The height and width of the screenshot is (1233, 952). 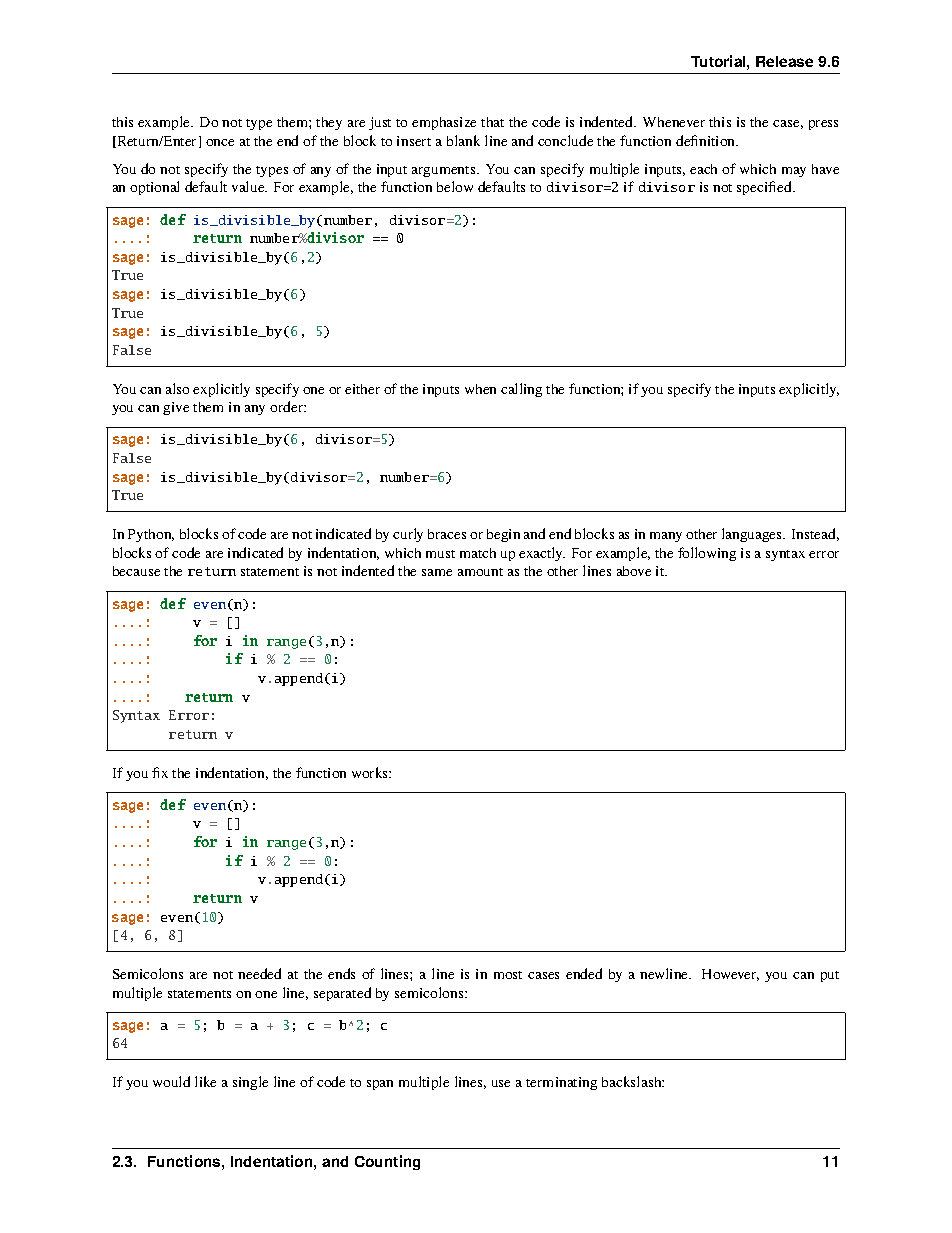 I want to click on because, so click(x=136, y=571).
